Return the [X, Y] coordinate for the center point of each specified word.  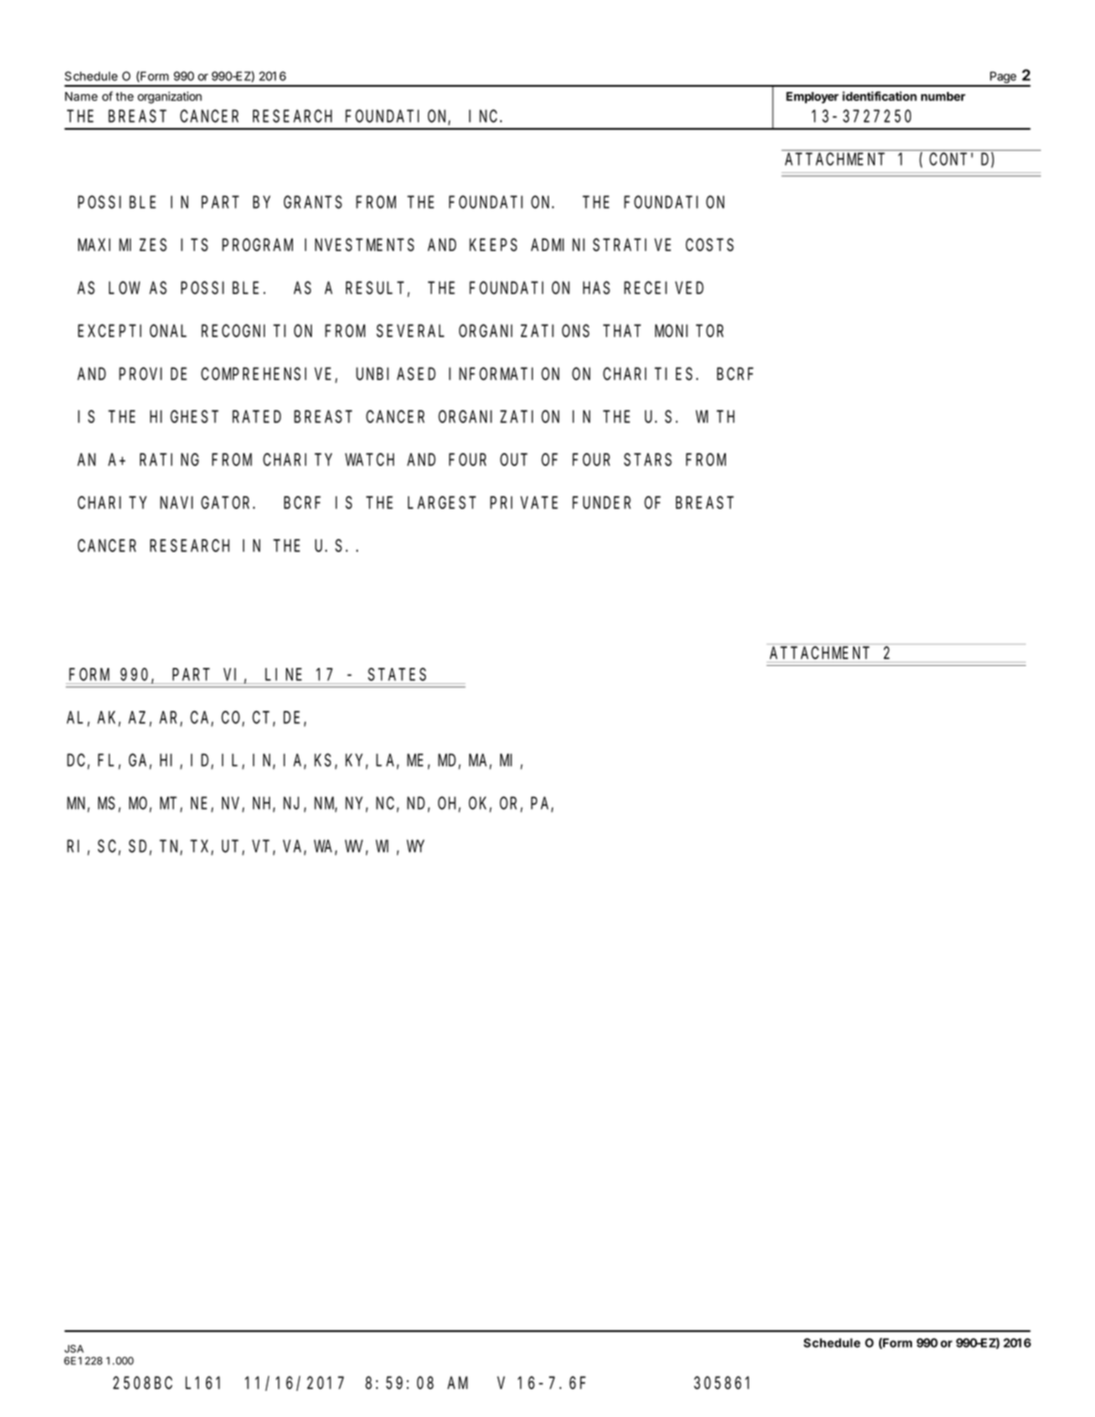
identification [879, 96]
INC [485, 116]
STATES [397, 674]
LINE [283, 674]
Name [81, 96]
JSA [74, 1349]
